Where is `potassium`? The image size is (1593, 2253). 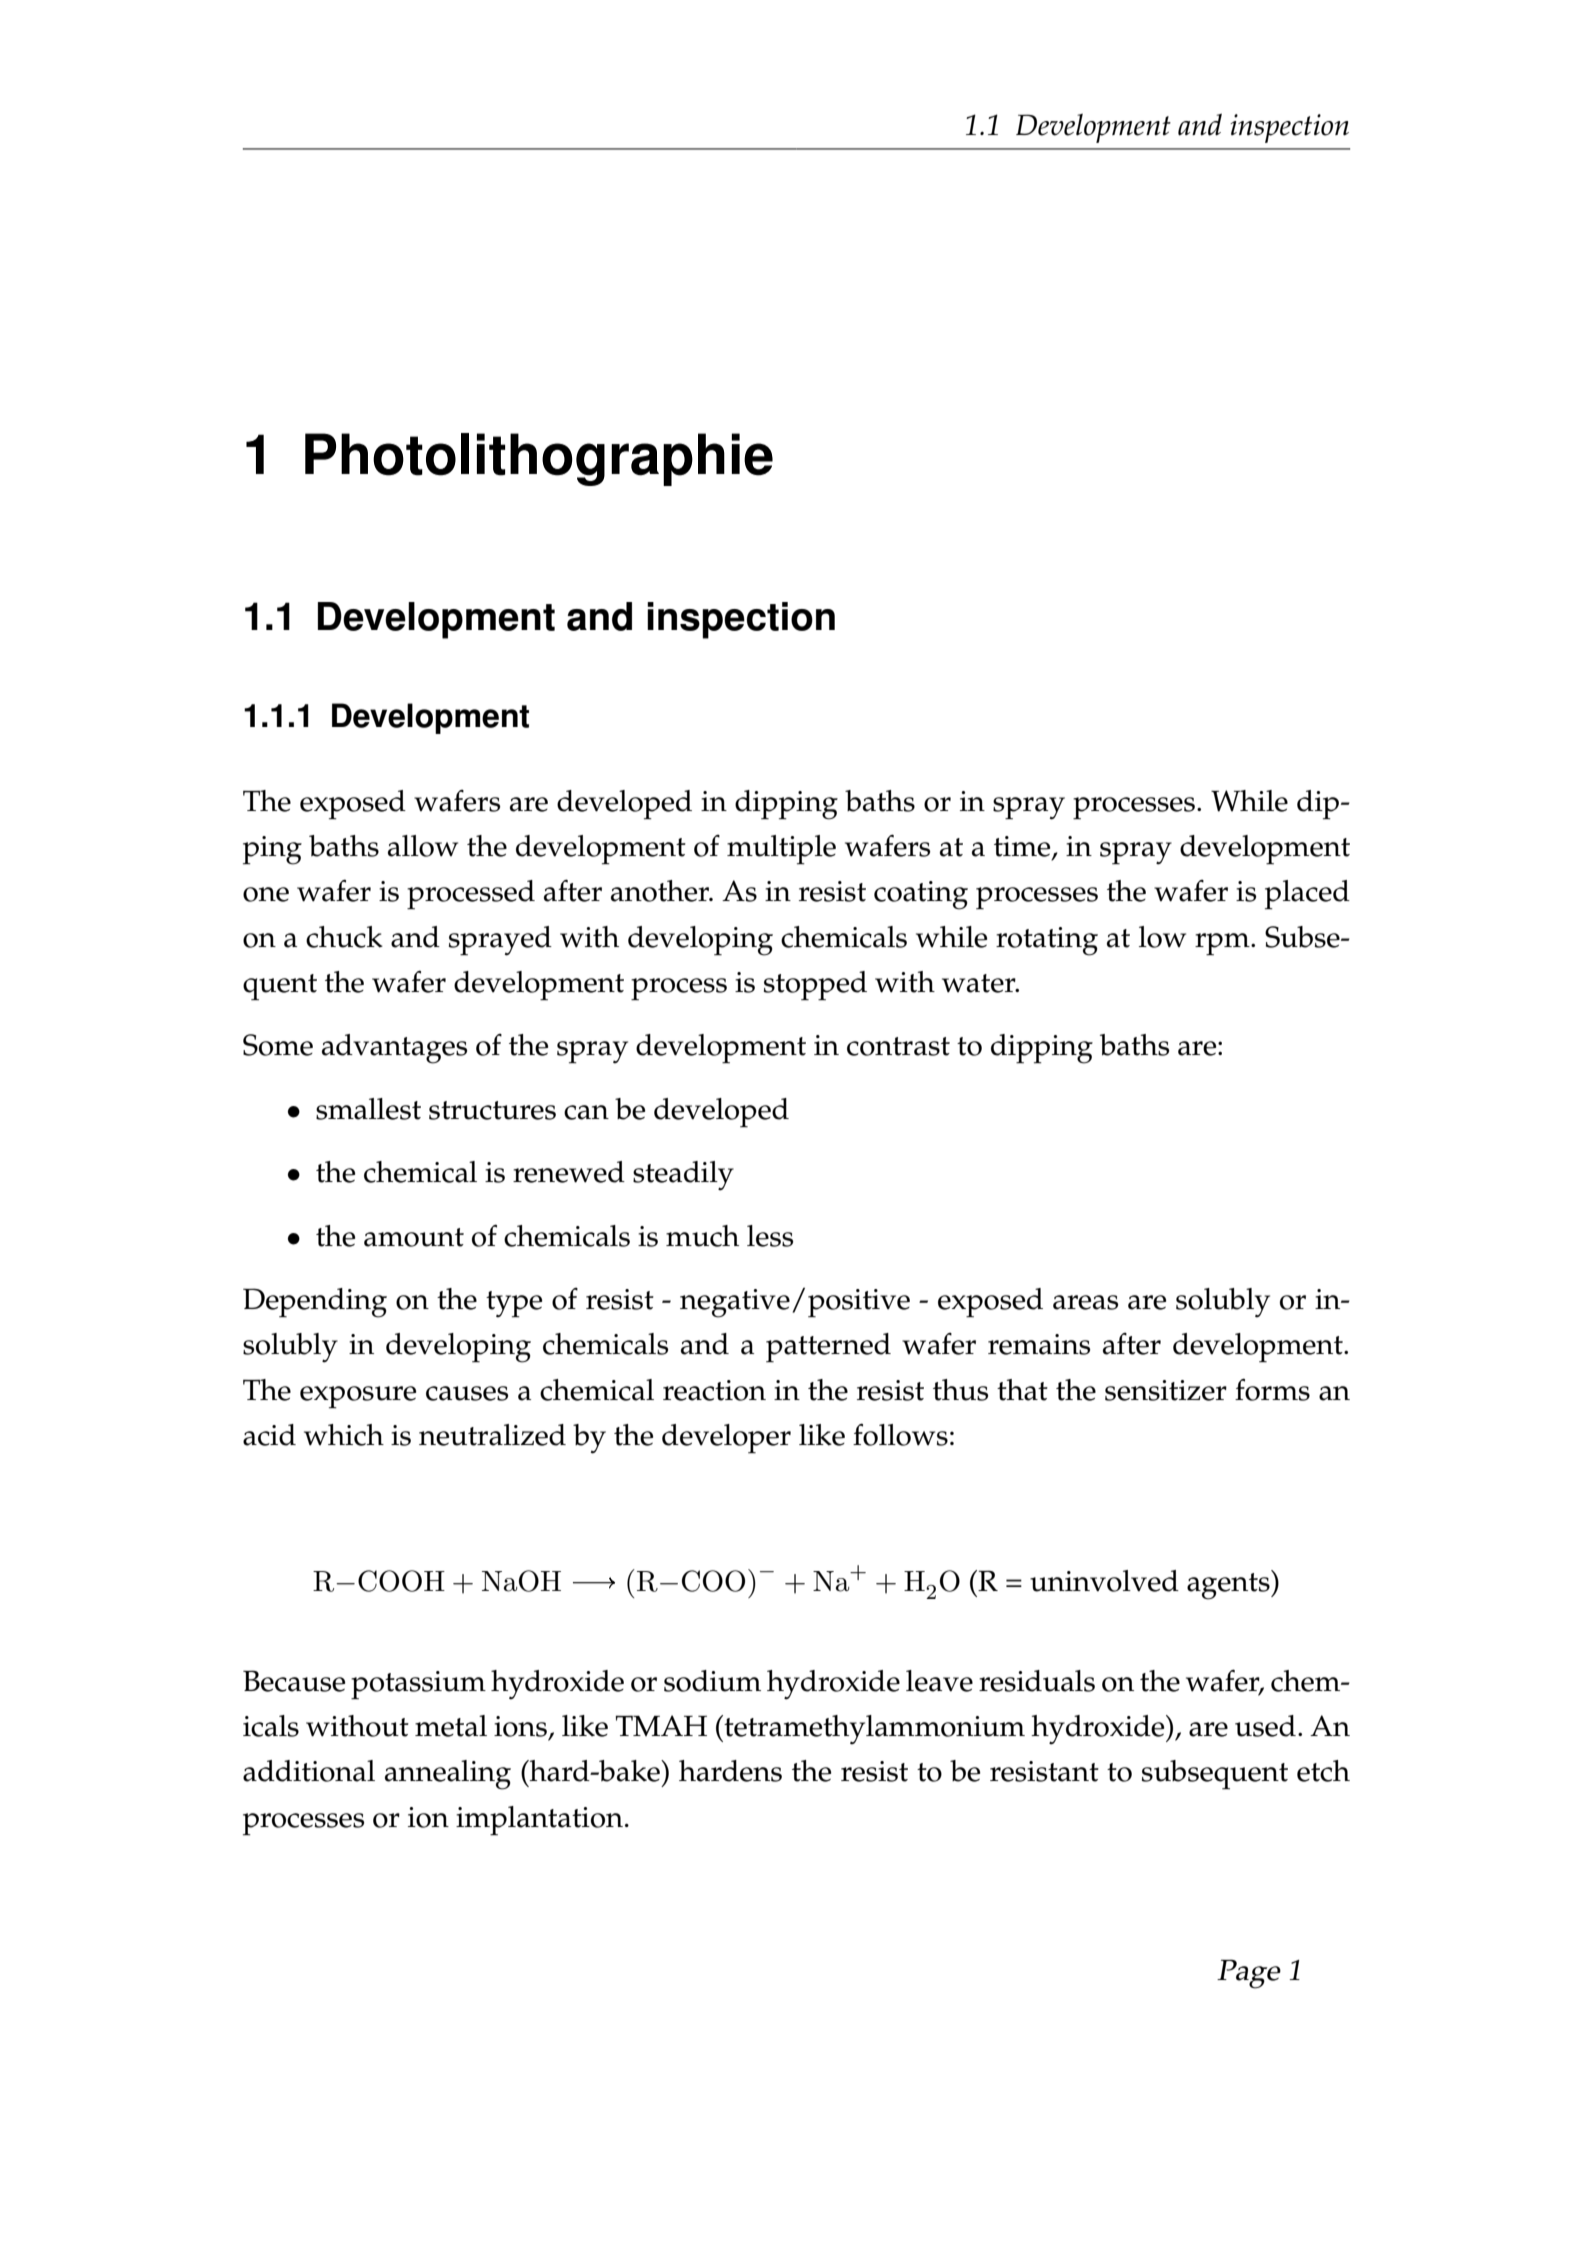 potassium is located at coordinates (418, 1685).
